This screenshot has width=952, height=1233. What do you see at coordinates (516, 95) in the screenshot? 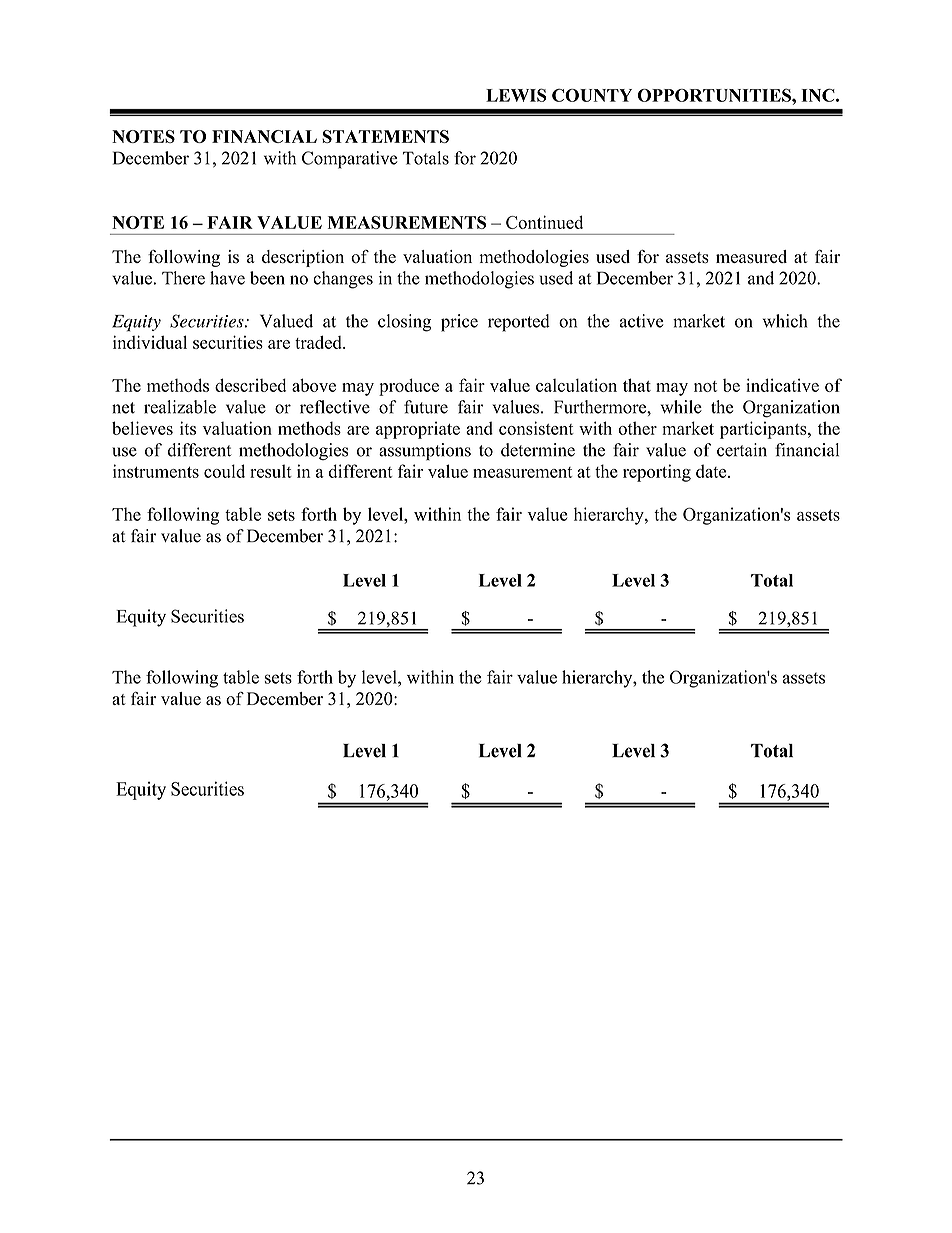
I see `LEWIS` at bounding box center [516, 95].
